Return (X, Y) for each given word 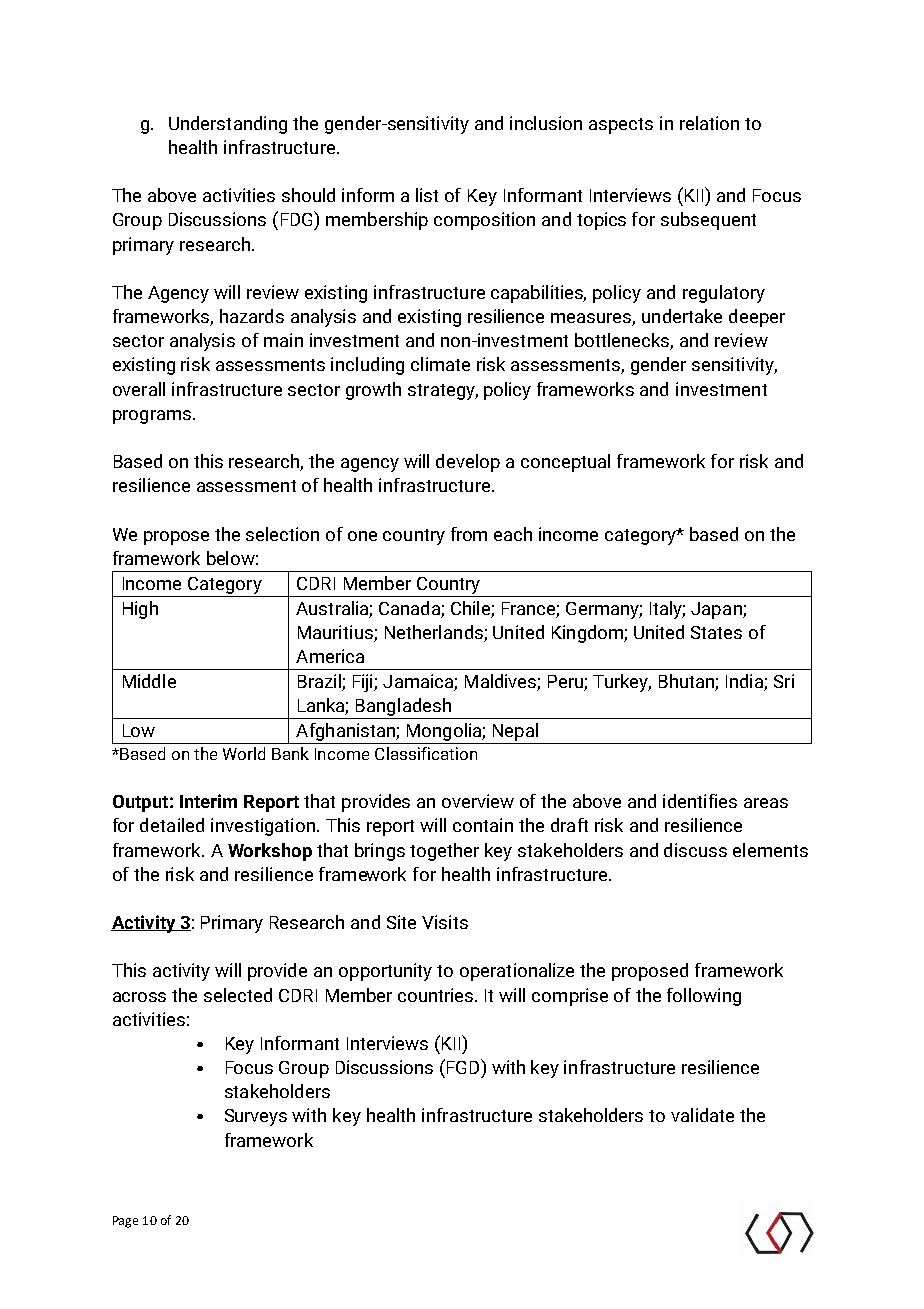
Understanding (228, 125)
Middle (149, 681)
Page (125, 1222)
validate (702, 1115)
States (716, 632)
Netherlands (434, 632)
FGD (463, 1066)
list (427, 195)
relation (709, 123)
